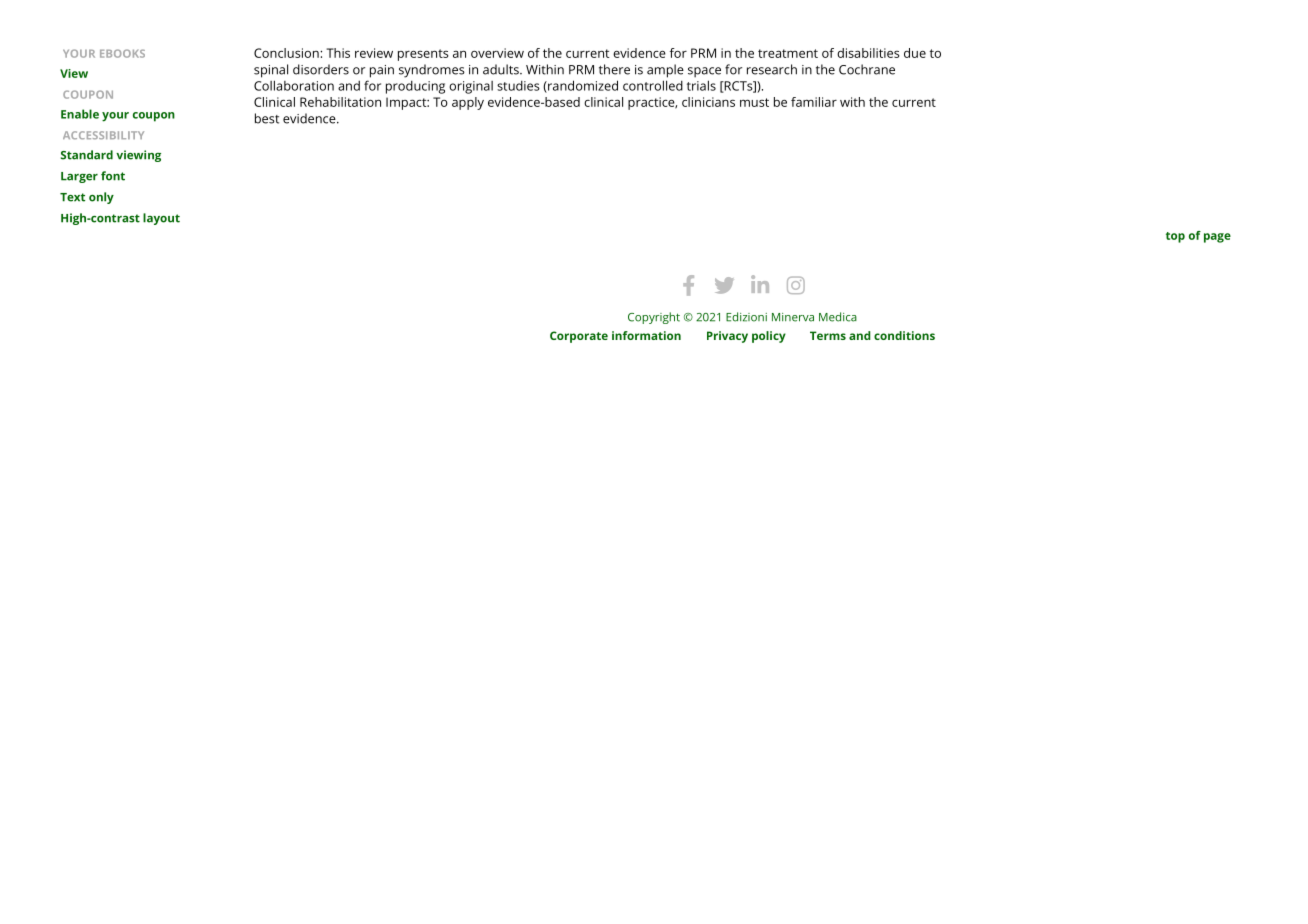 The height and width of the screenshot is (924, 1308). What do you see at coordinates (579, 337) in the screenshot?
I see `Corporate` at bounding box center [579, 337].
